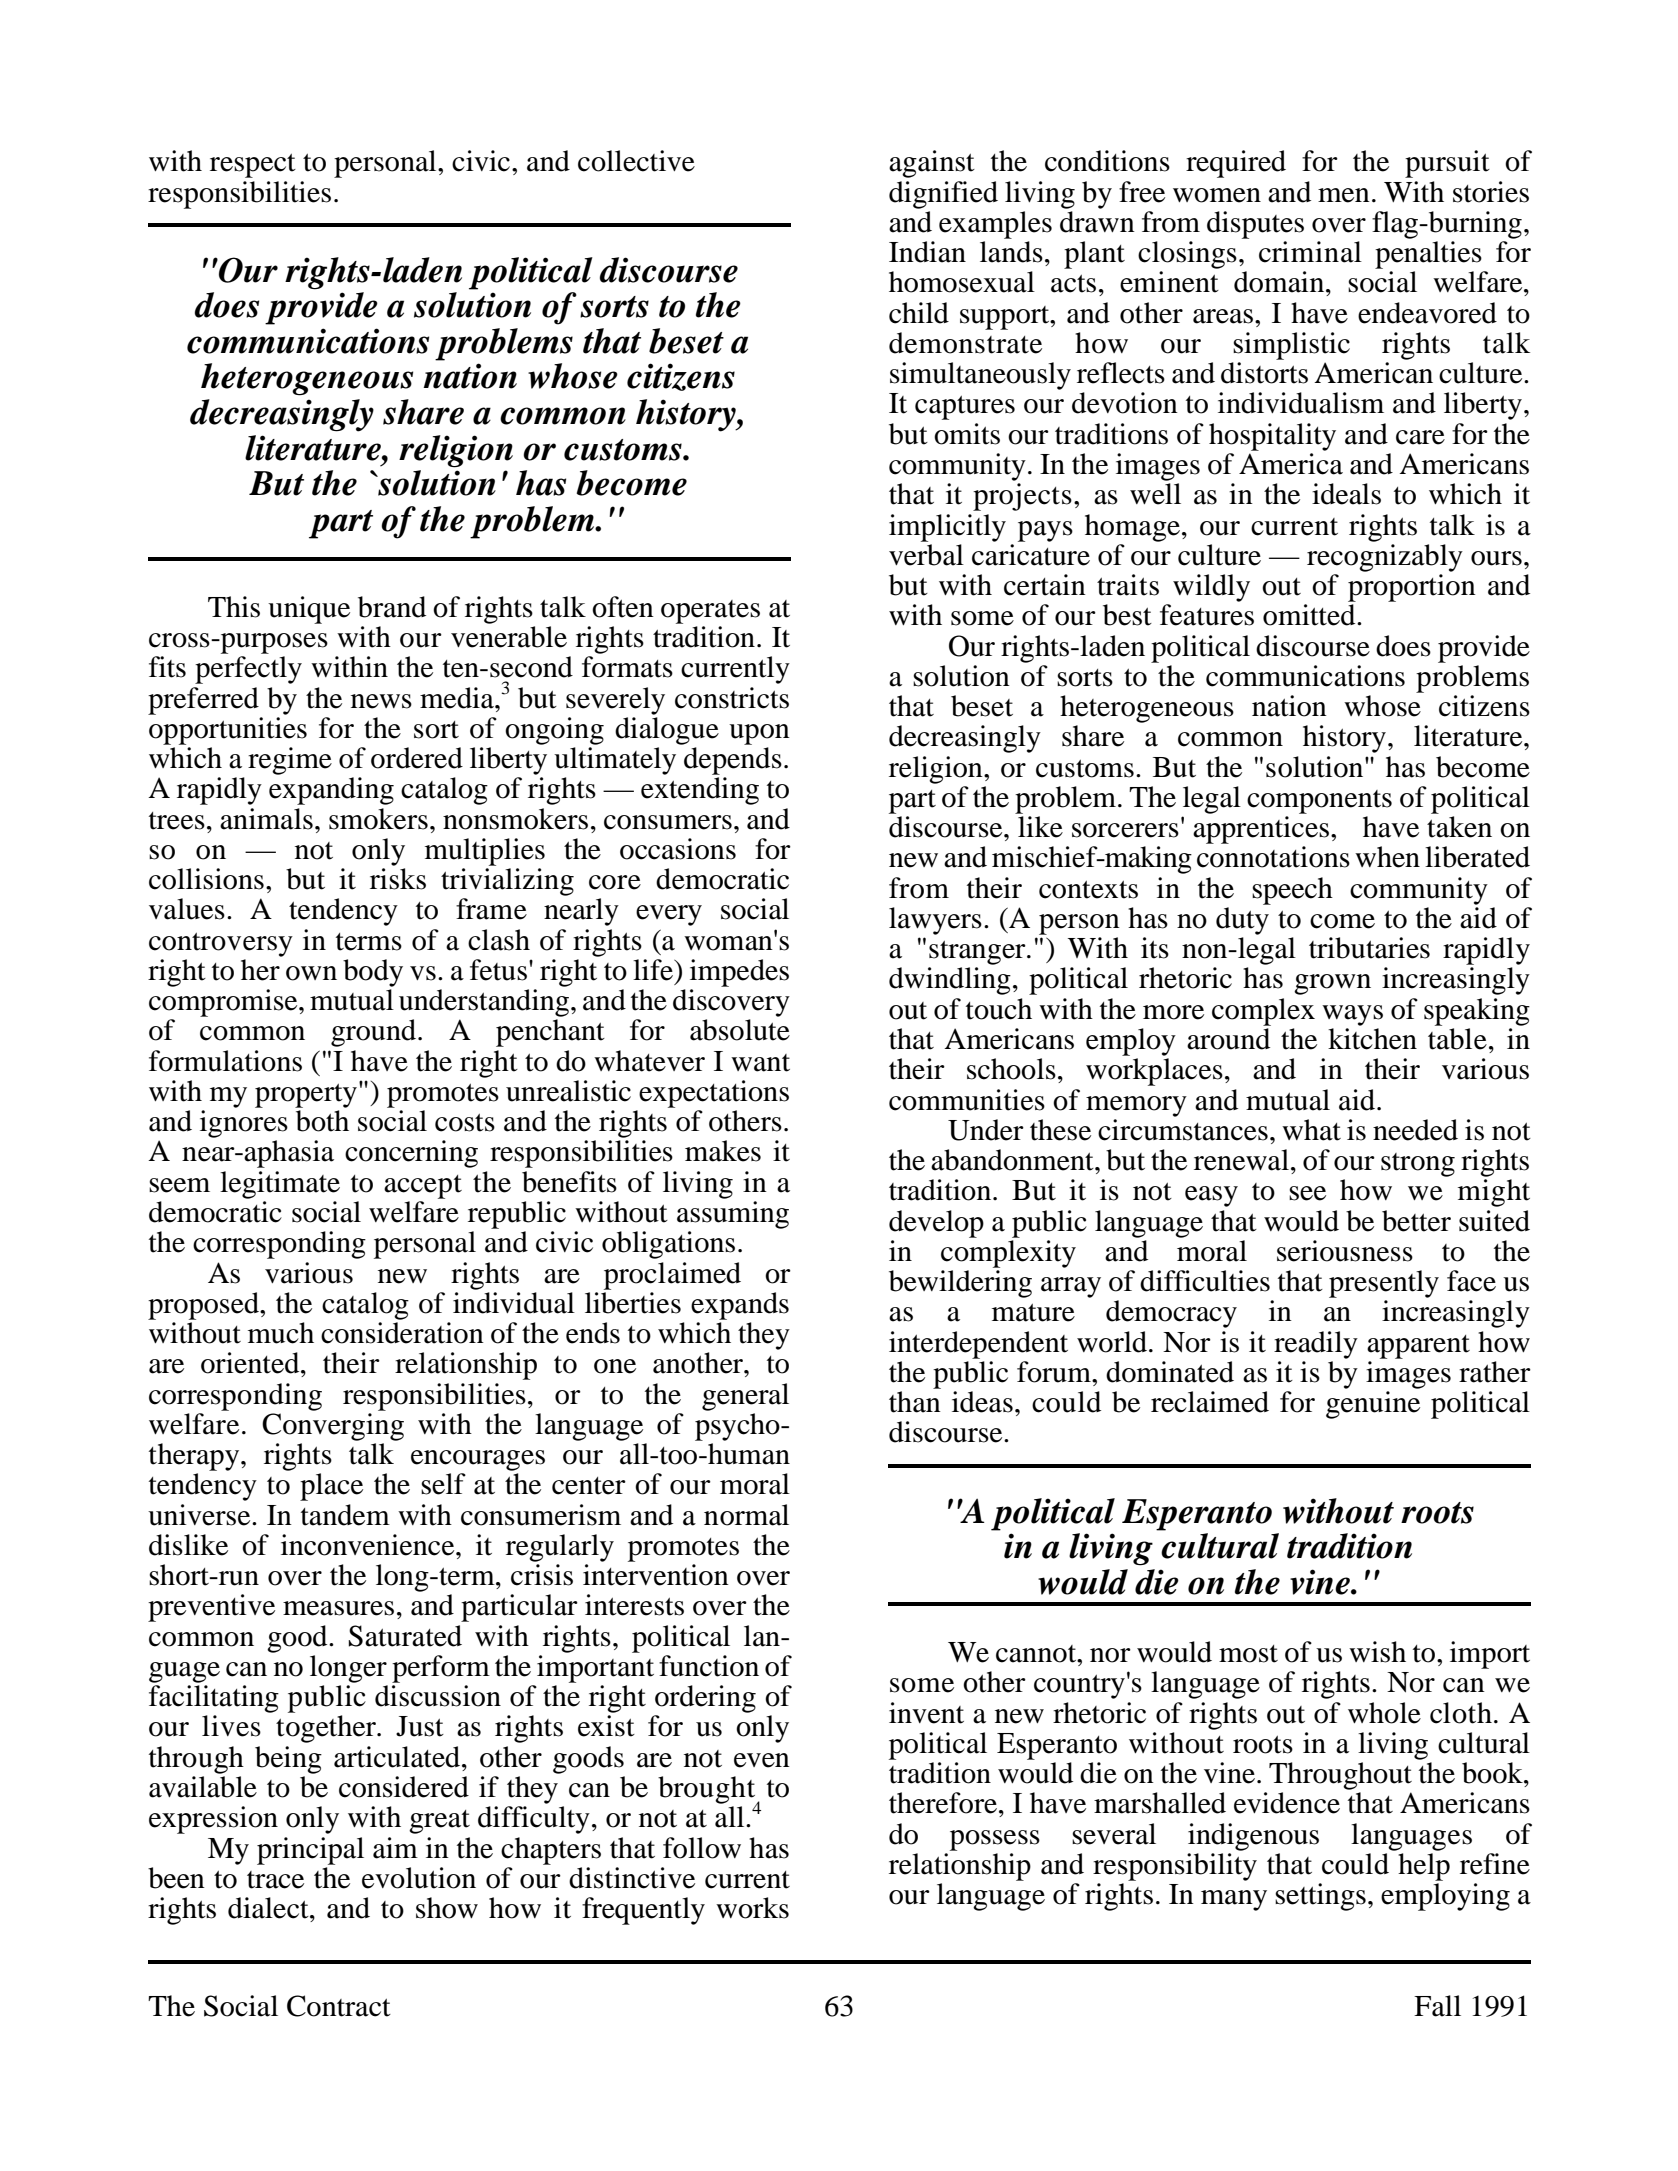  Describe the element at coordinates (746, 1515) in the document. I see `normal` at that location.
